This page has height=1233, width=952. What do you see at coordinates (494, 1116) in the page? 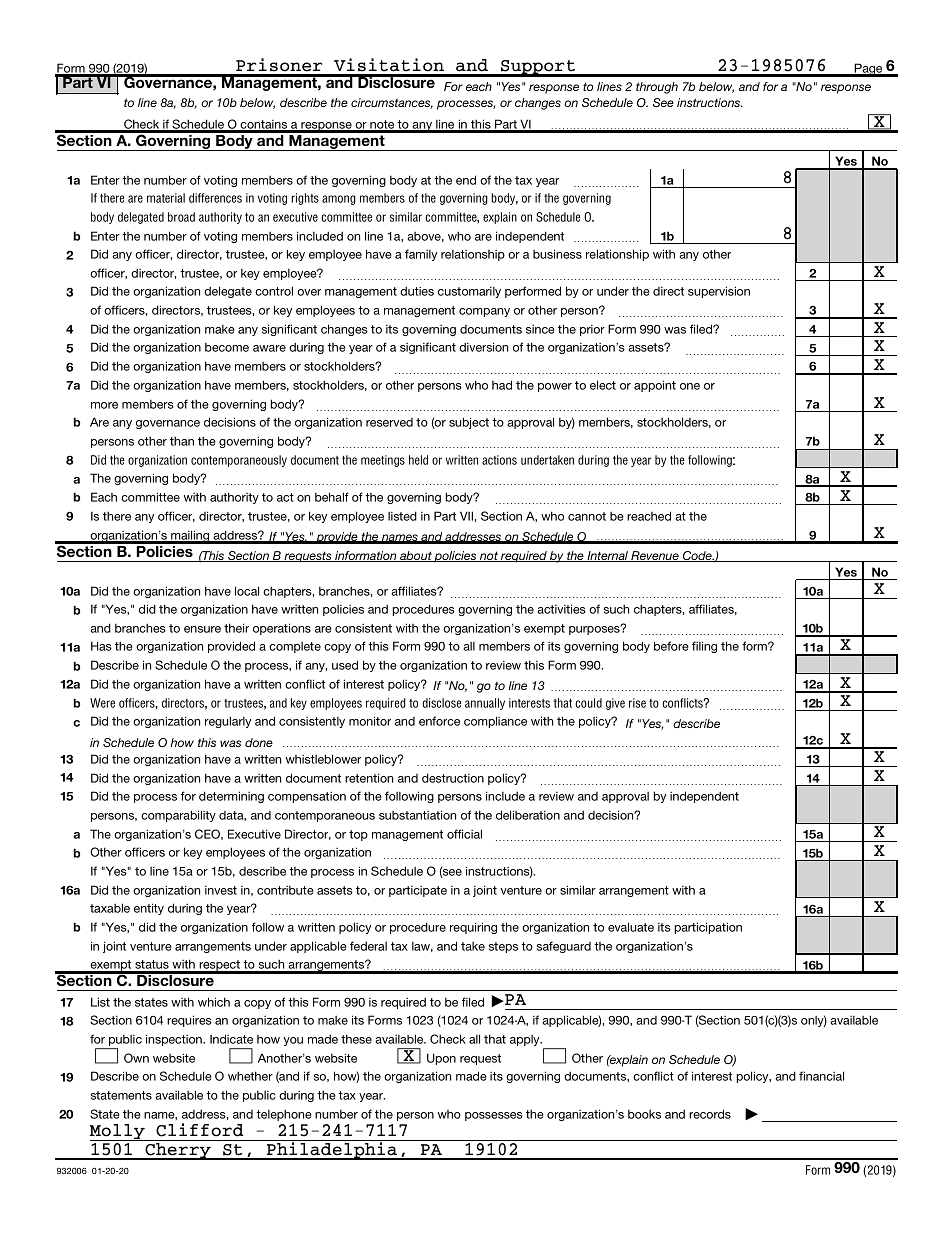
I see `possesses` at bounding box center [494, 1116].
